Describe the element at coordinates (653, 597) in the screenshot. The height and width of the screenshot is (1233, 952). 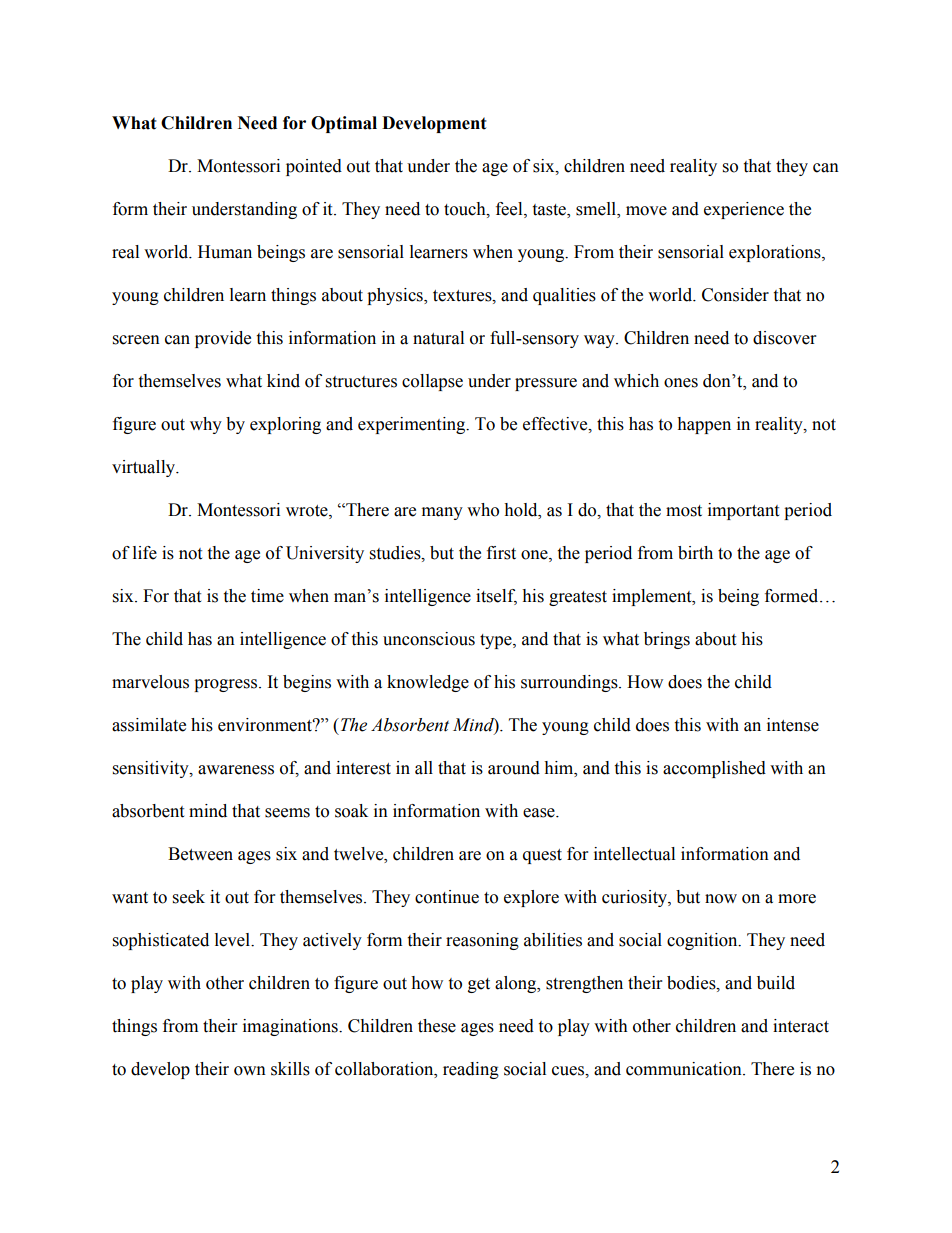
I see `implement` at that location.
